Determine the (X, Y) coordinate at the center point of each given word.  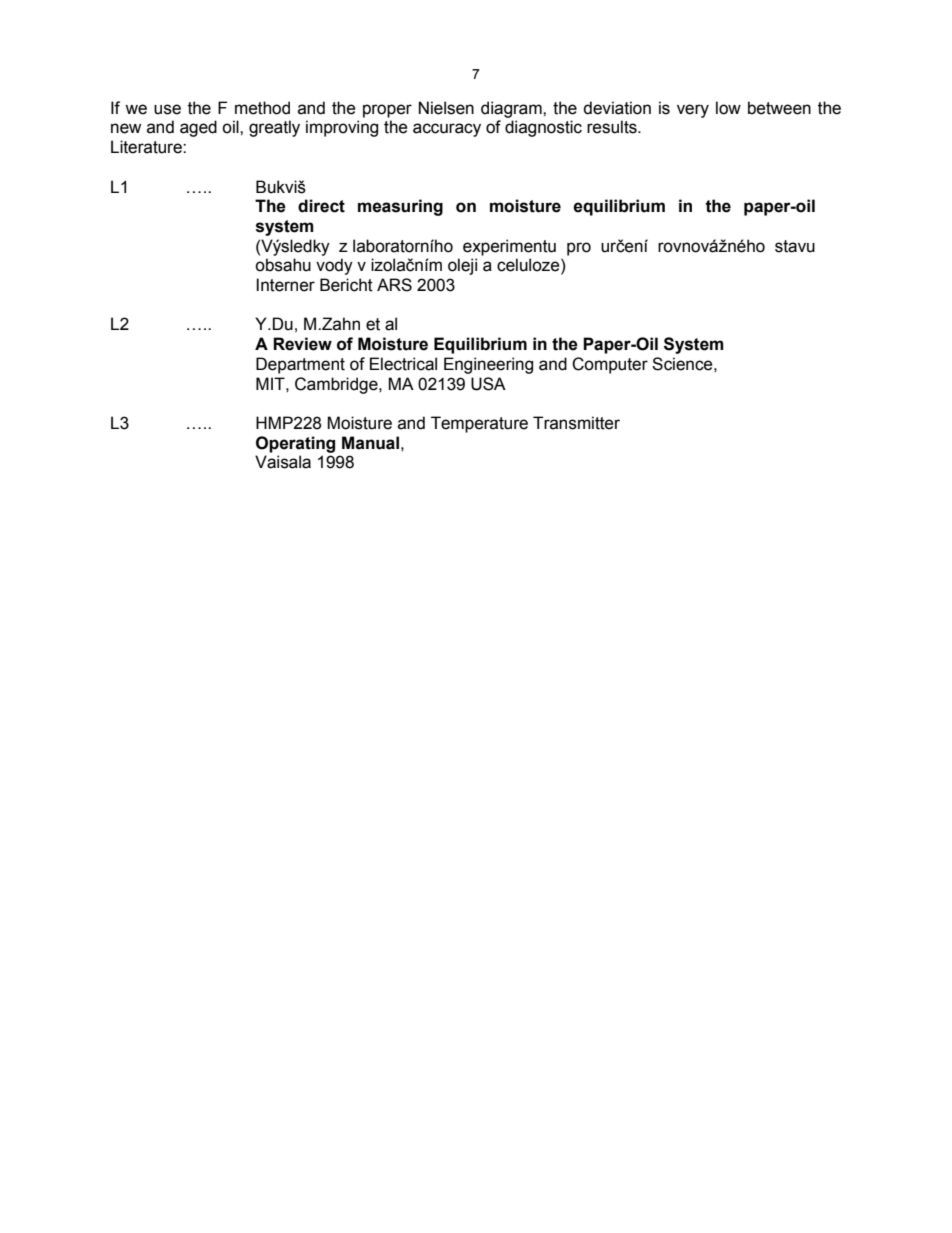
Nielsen (446, 108)
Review (302, 344)
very (693, 111)
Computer (610, 365)
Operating (295, 444)
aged (198, 128)
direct (321, 206)
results (613, 127)
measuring (400, 207)
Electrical (403, 364)
